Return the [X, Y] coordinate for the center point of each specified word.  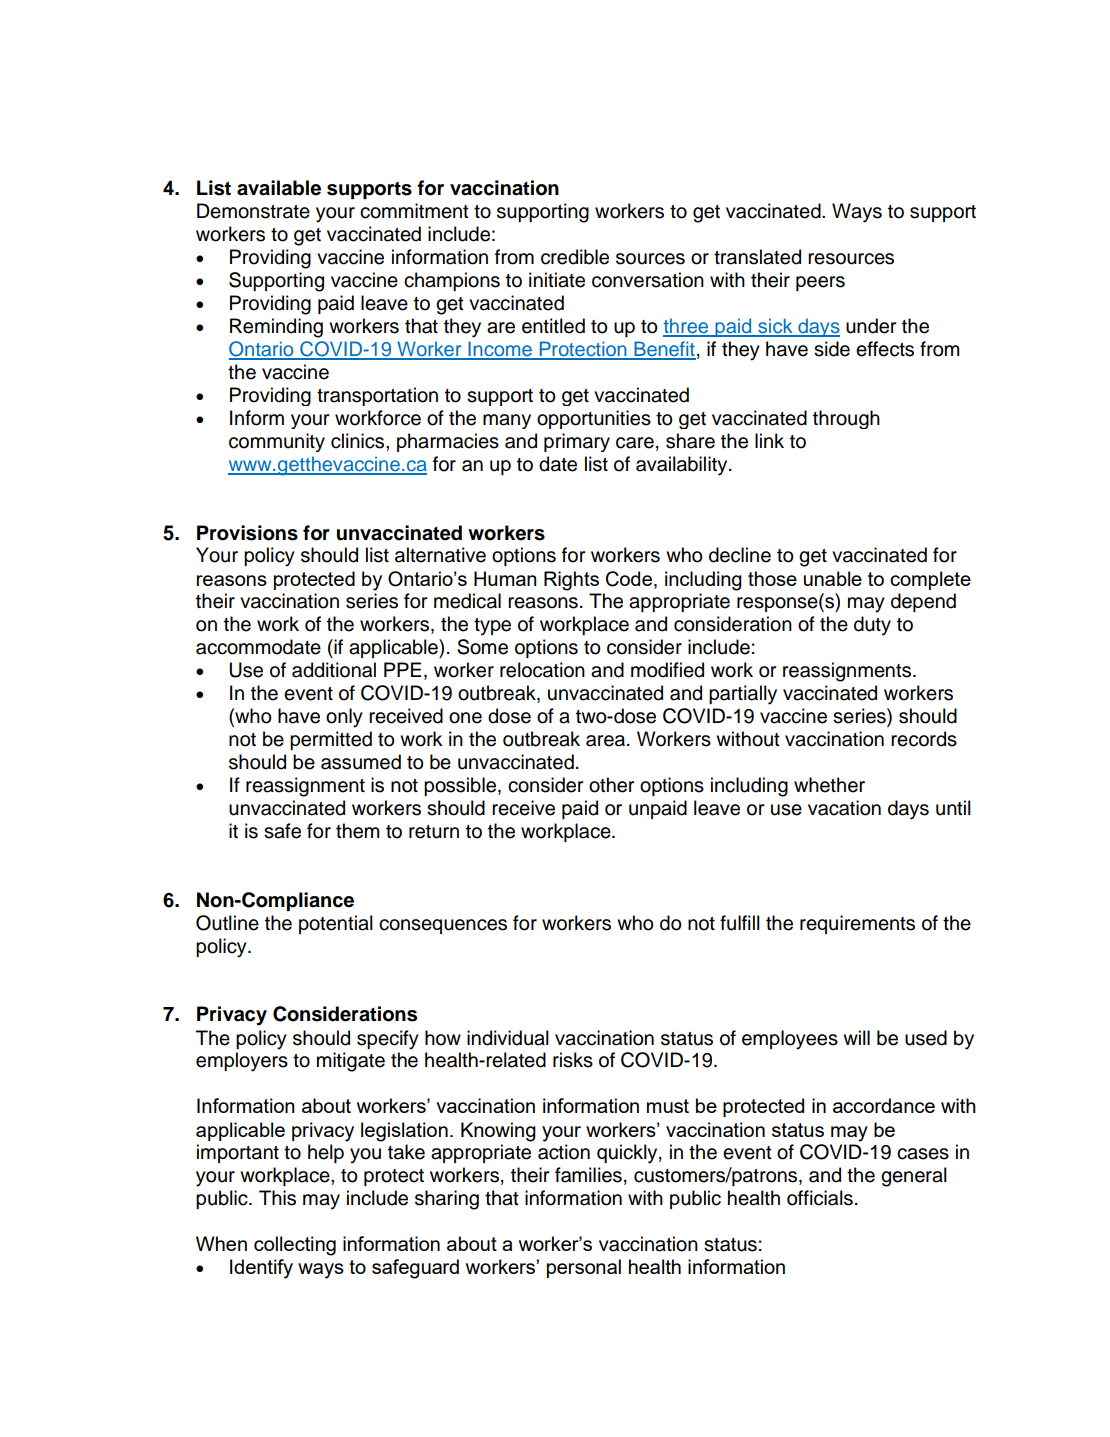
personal [584, 1268]
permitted [331, 740]
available [279, 188]
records [924, 739]
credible [575, 257]
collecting [295, 1246]
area [607, 741]
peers [820, 283]
